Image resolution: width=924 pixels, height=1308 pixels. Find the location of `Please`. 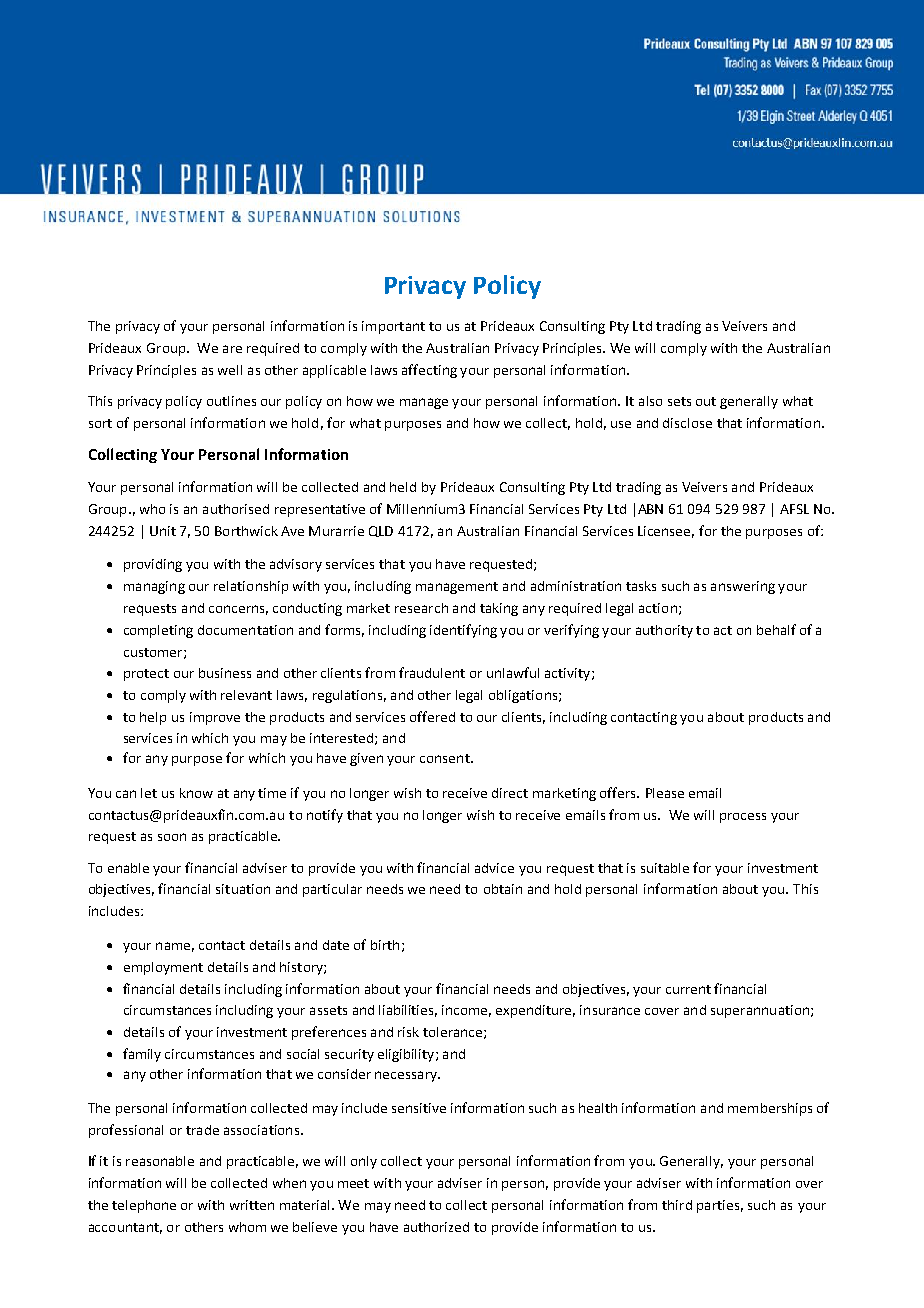

Please is located at coordinates (665, 793).
